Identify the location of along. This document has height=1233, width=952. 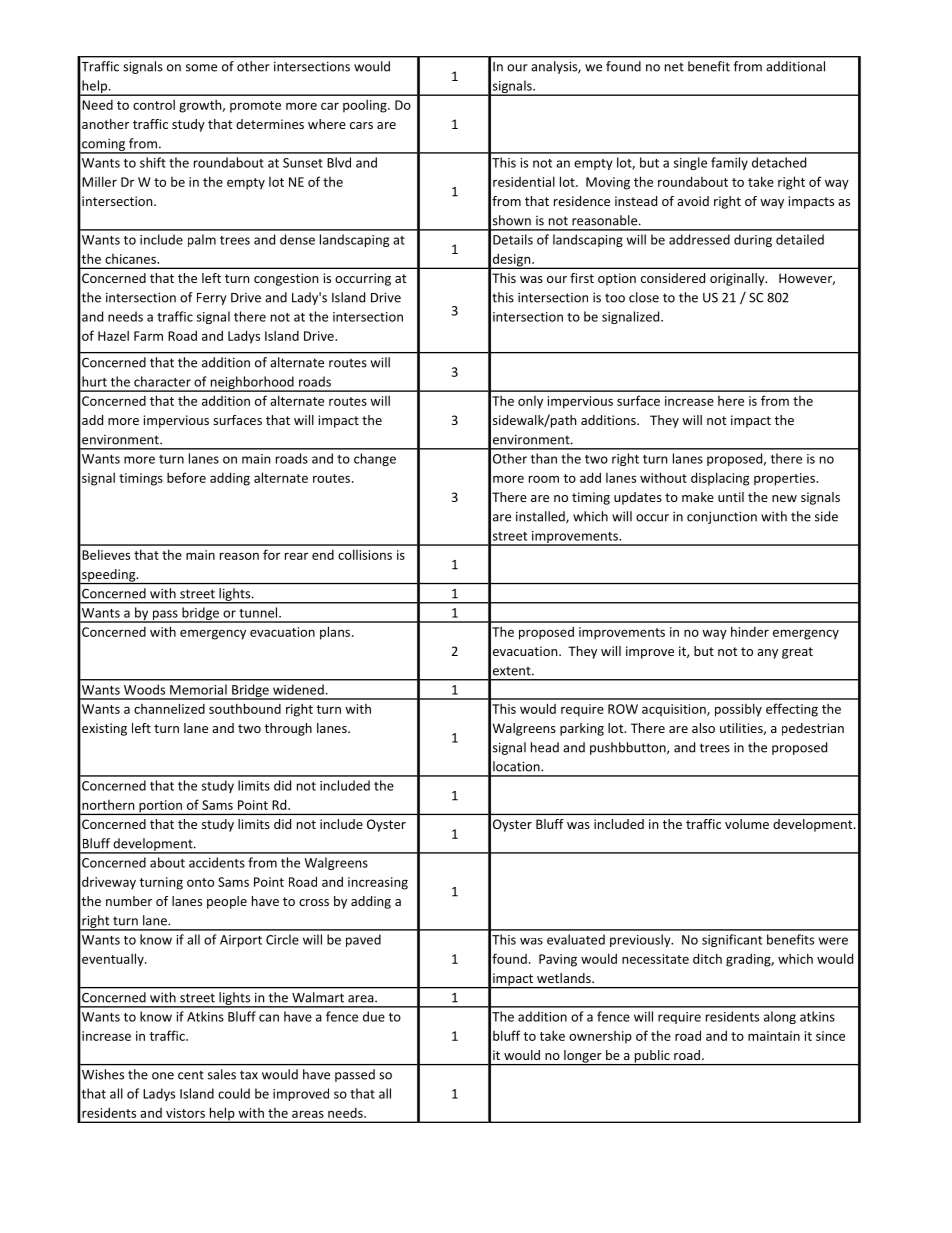
(780, 1017).
